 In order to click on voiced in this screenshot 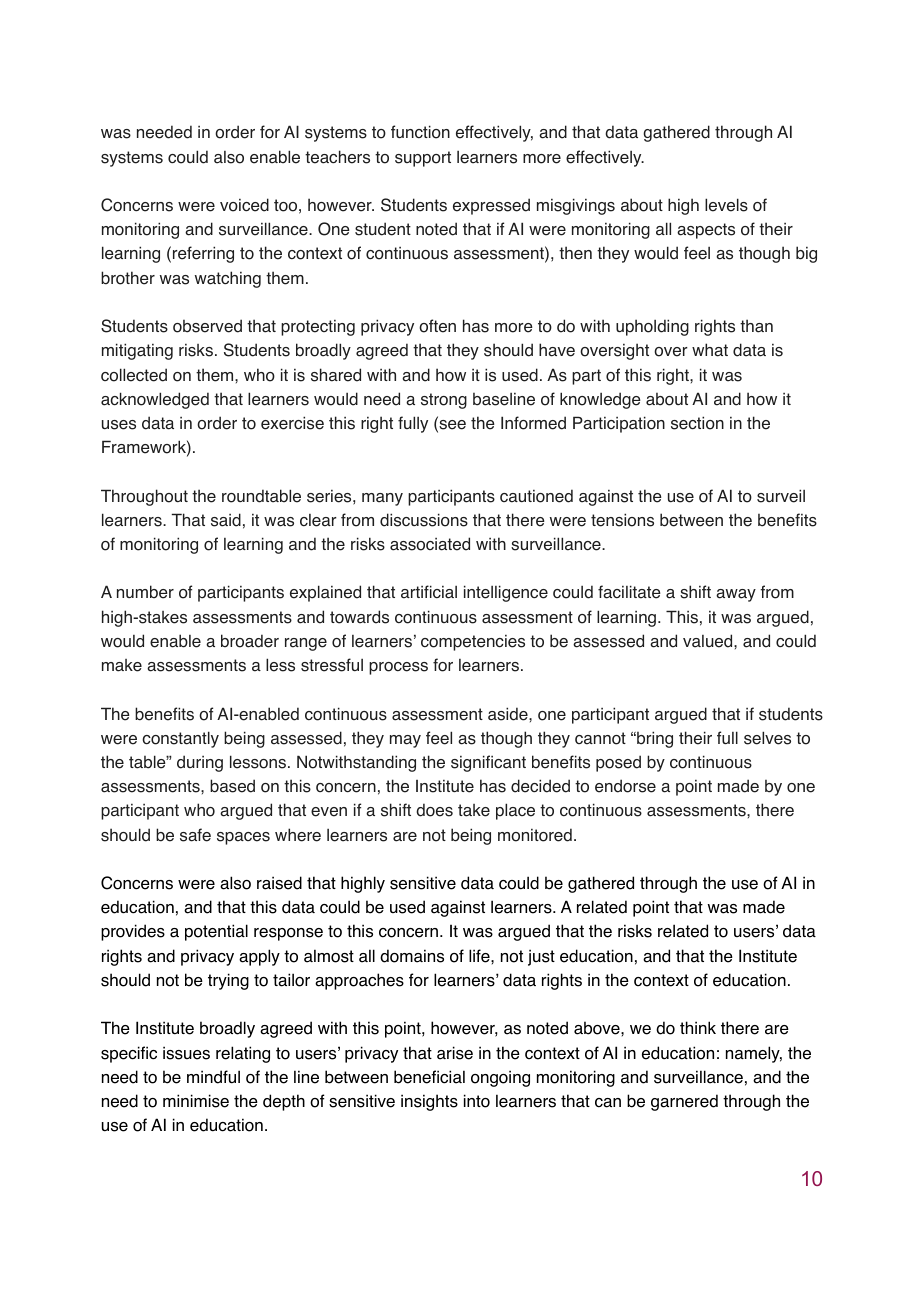, I will do `click(244, 205)`.
